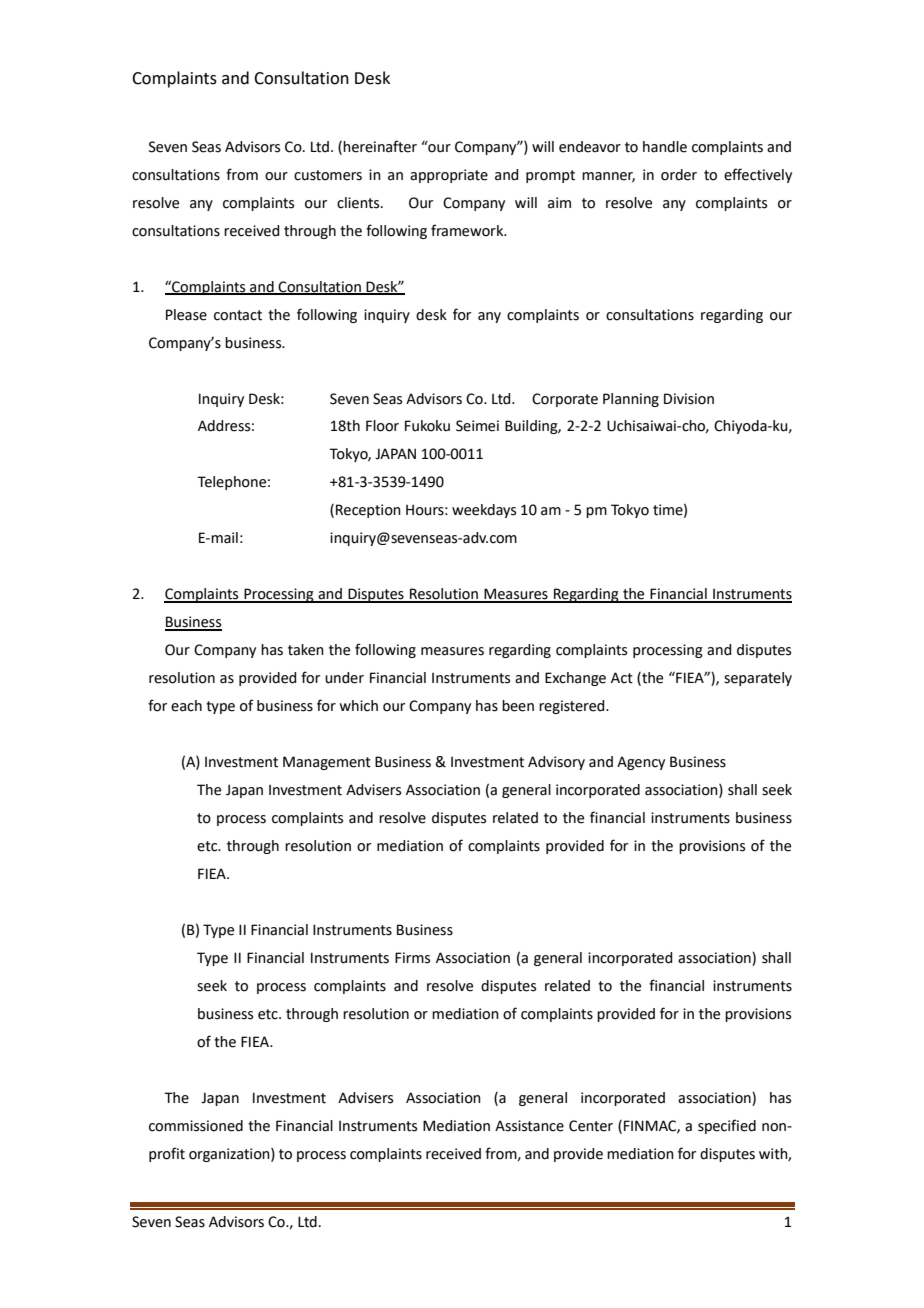 This image has height=1308, width=924. I want to click on been, so click(518, 706).
